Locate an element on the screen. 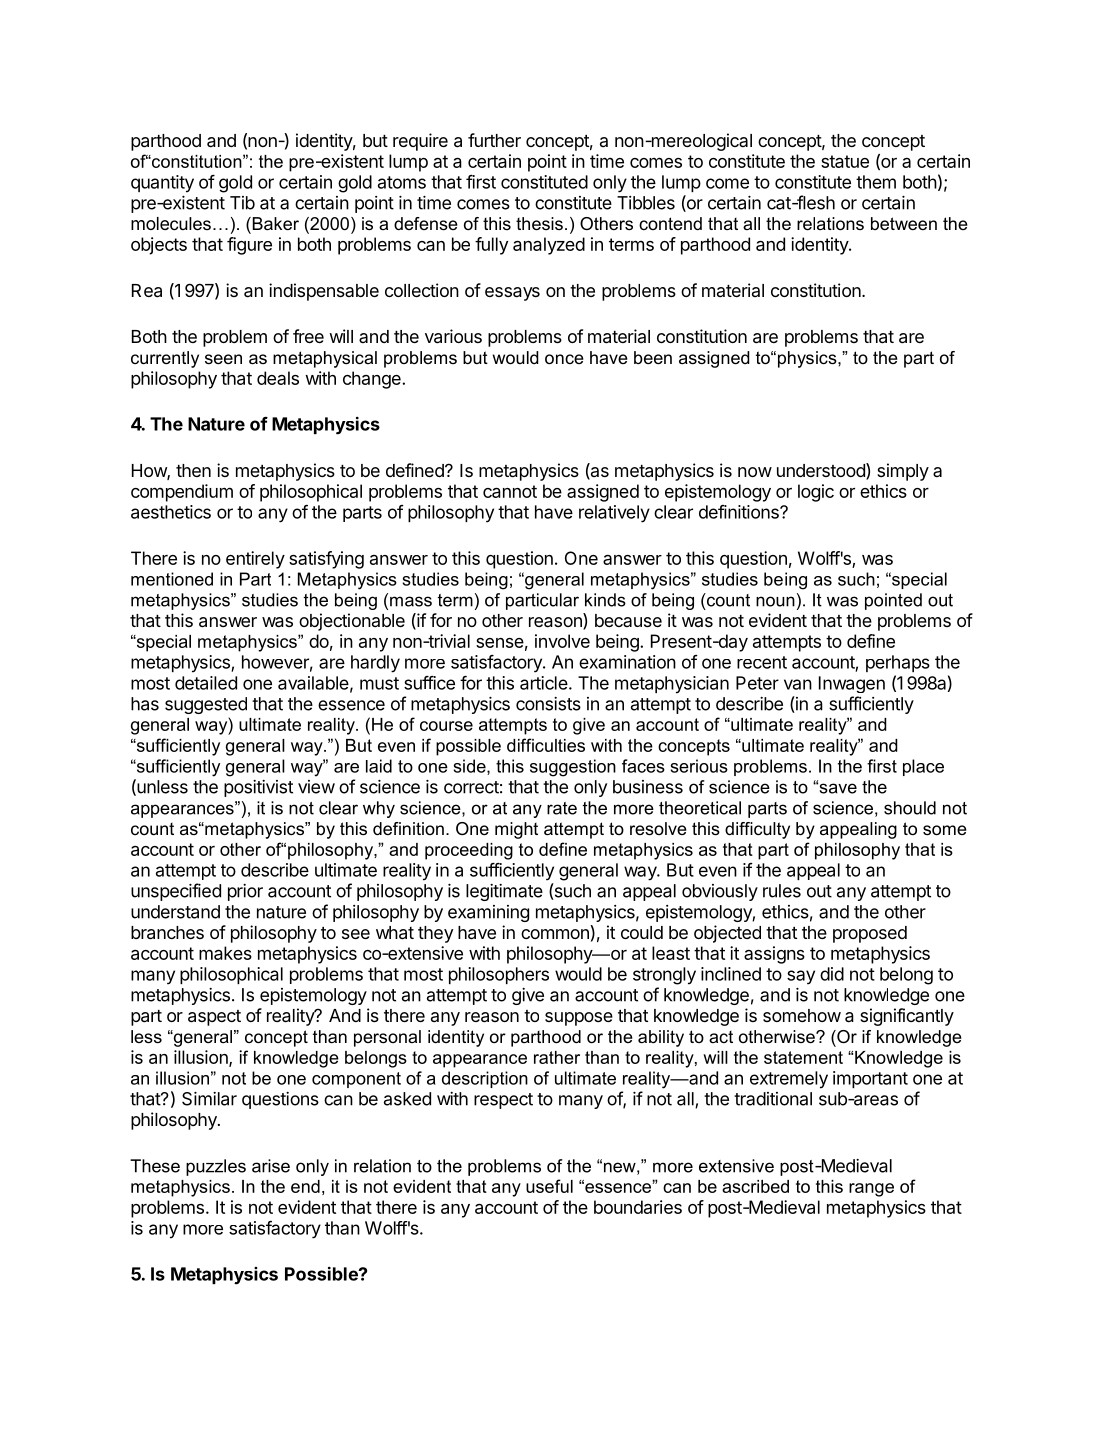 Image resolution: width=1106 pixels, height=1432 pixels. statue is located at coordinates (845, 161).
